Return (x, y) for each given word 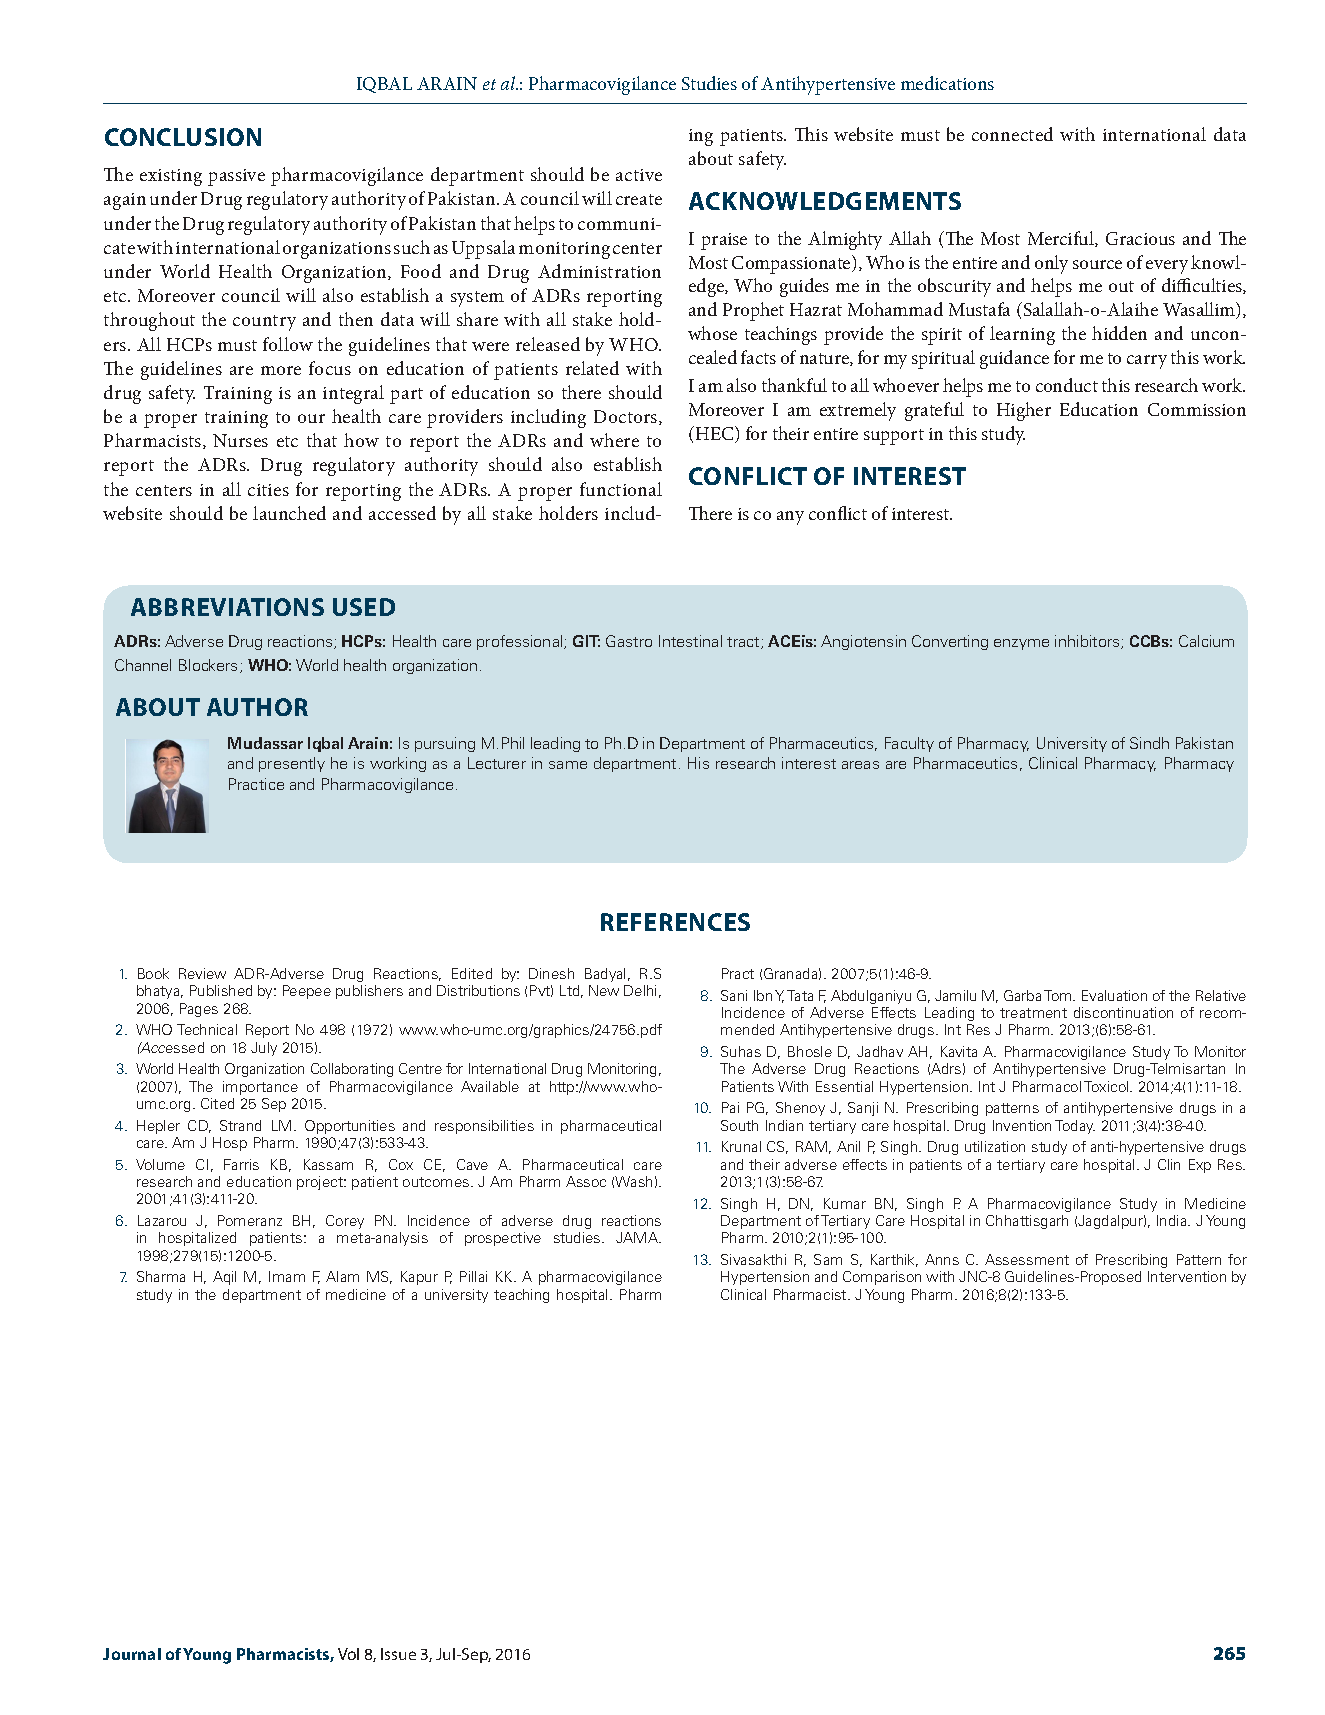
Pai (730, 1107)
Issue (398, 1654)
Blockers (210, 666)
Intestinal (690, 641)
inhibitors (1088, 642)
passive (236, 177)
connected (1012, 134)
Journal (132, 1654)
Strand (240, 1125)
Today (1075, 1127)
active (639, 175)
